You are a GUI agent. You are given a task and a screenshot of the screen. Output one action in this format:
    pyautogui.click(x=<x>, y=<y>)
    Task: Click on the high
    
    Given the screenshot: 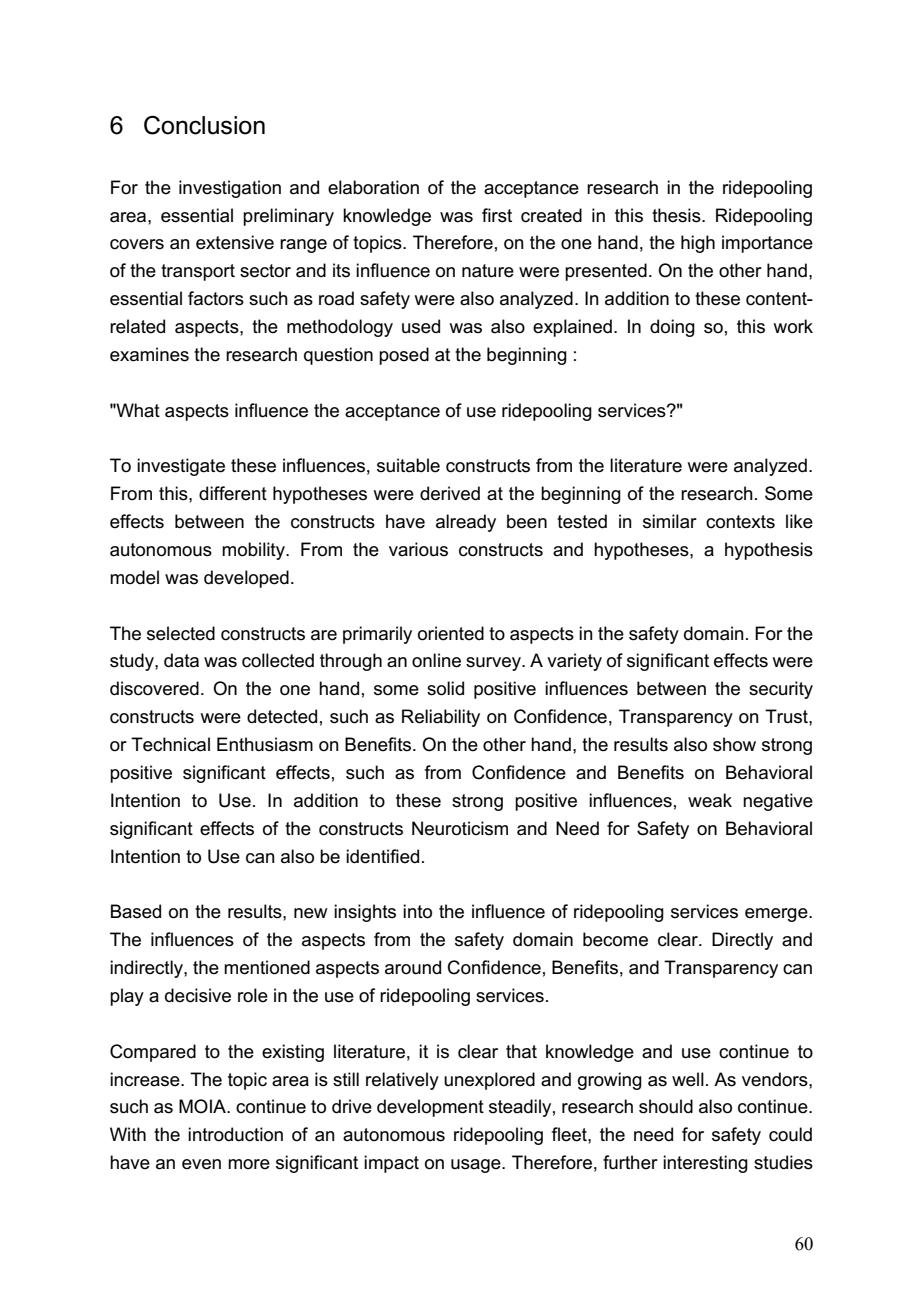 What is the action you would take?
    pyautogui.click(x=698, y=244)
